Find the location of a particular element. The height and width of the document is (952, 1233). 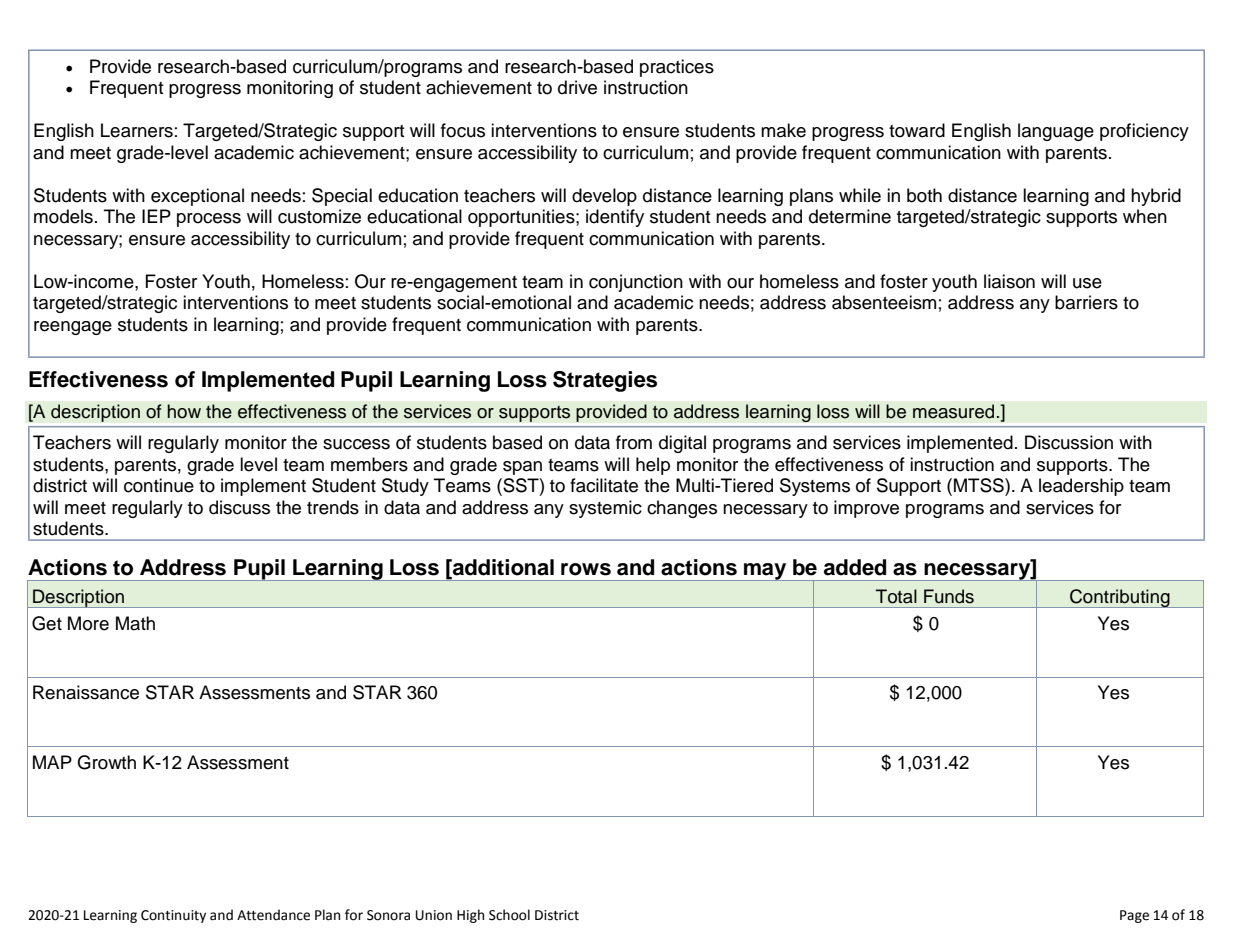

language is located at coordinates (1056, 132).
